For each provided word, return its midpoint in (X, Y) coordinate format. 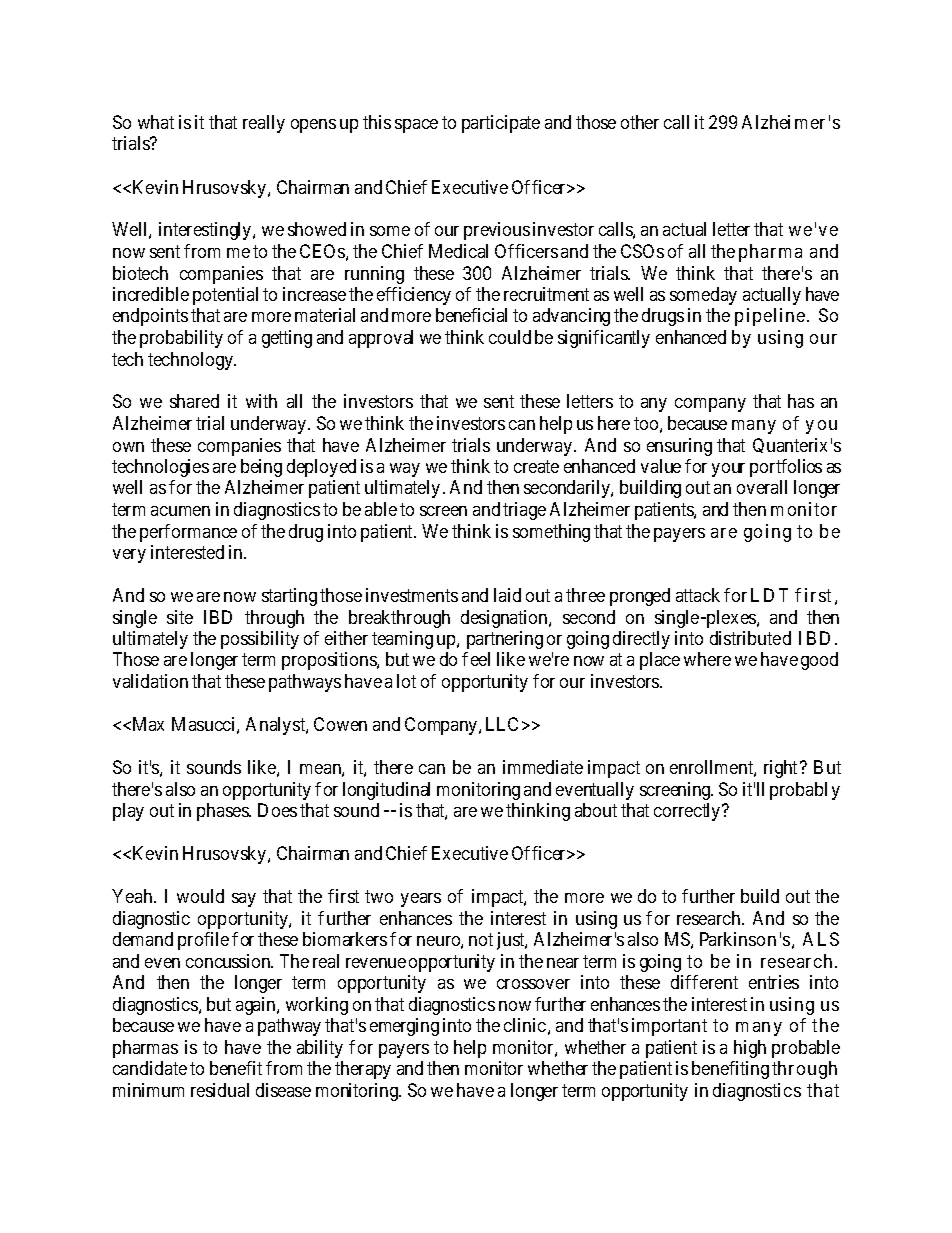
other (640, 122)
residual (220, 1090)
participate (501, 124)
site (180, 617)
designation (505, 619)
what (156, 122)
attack (698, 595)
